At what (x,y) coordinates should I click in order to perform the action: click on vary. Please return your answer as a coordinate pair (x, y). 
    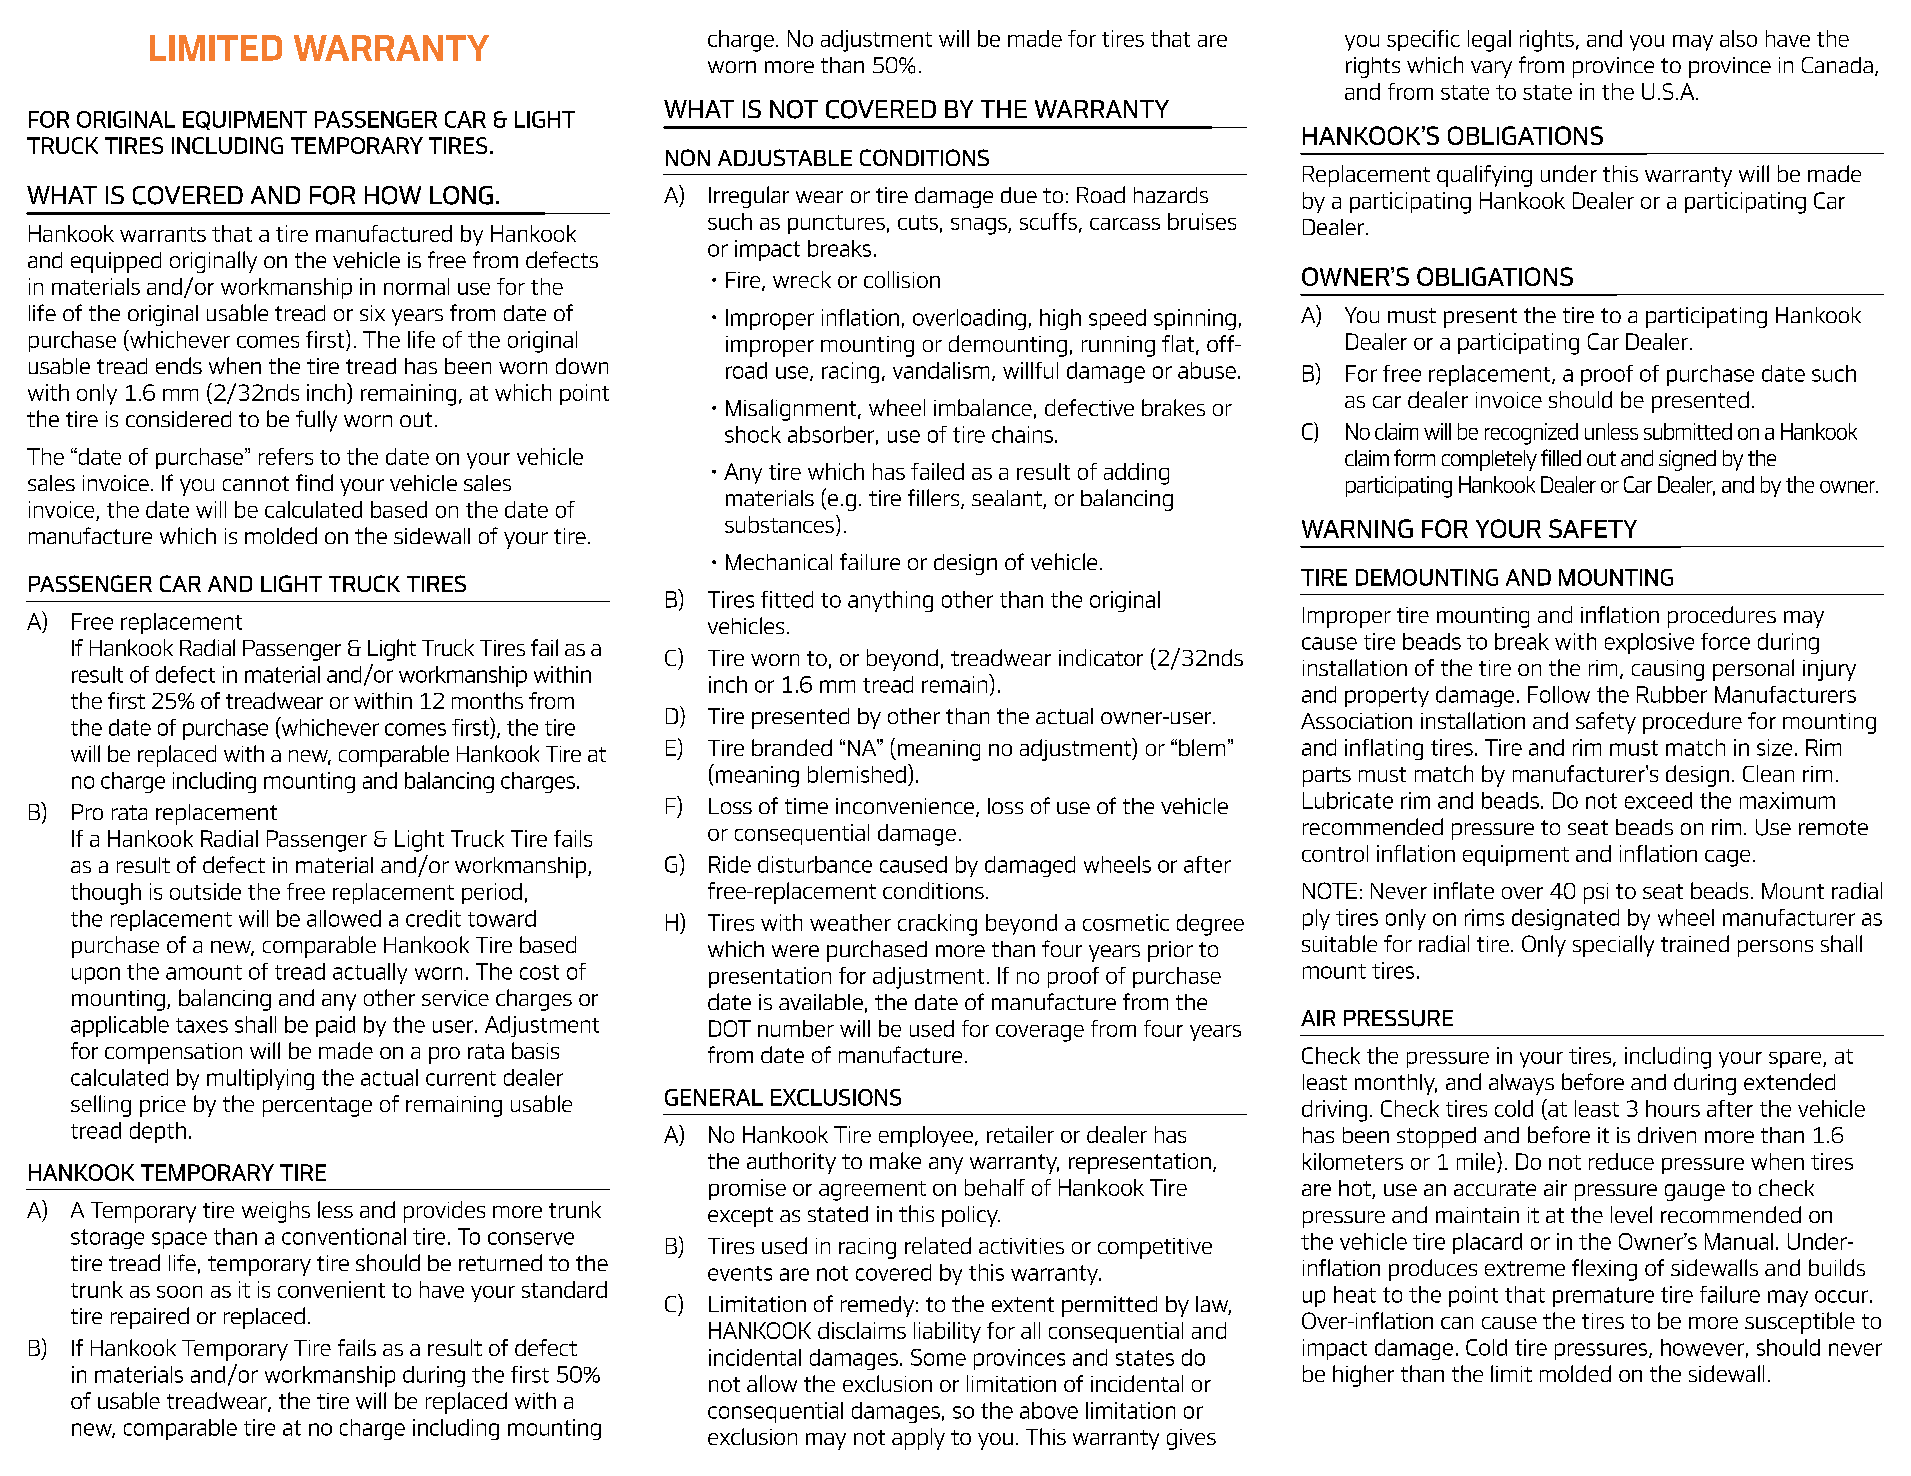
    Looking at the image, I should click on (1491, 69).
